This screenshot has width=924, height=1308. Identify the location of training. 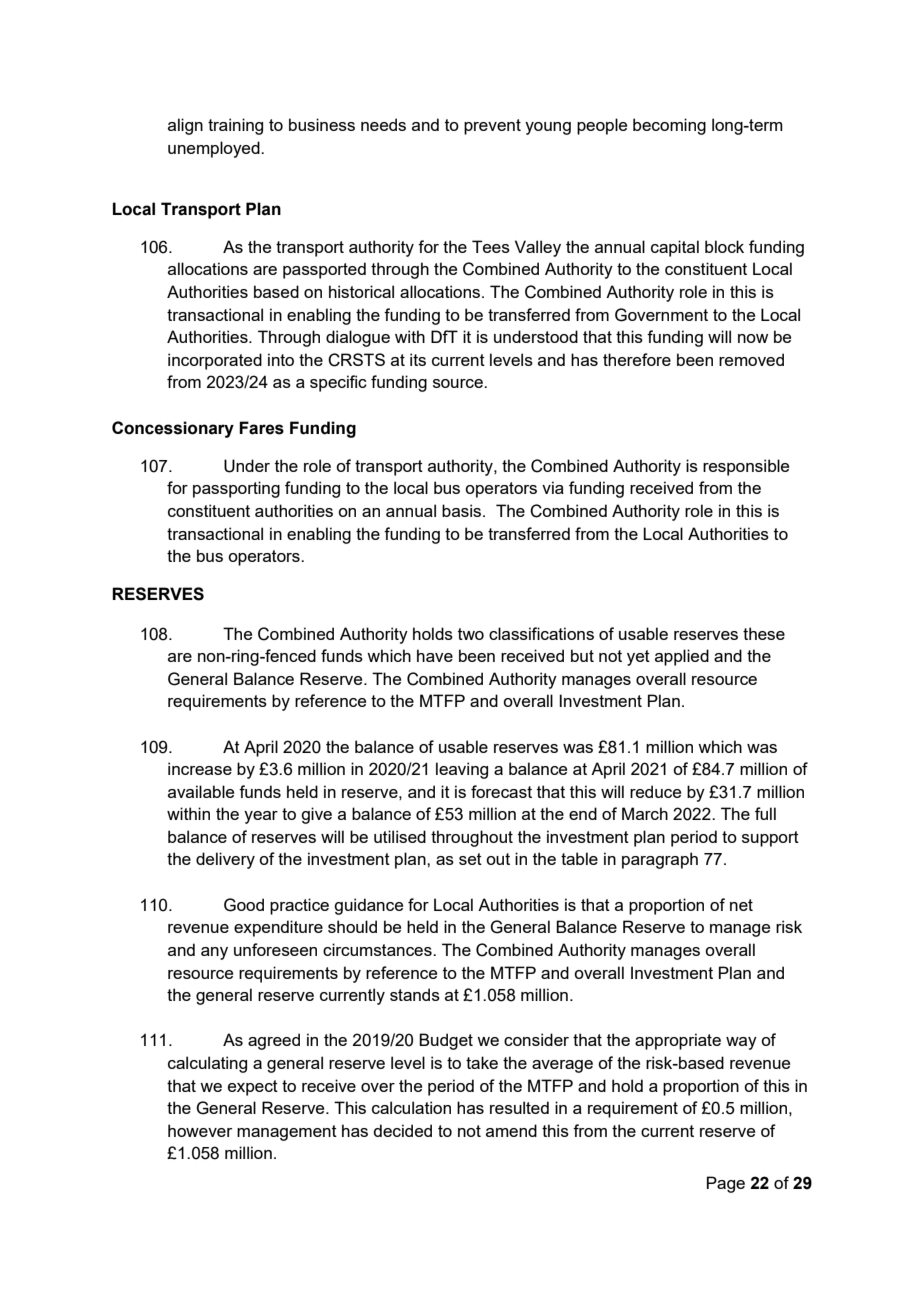
(235, 126).
